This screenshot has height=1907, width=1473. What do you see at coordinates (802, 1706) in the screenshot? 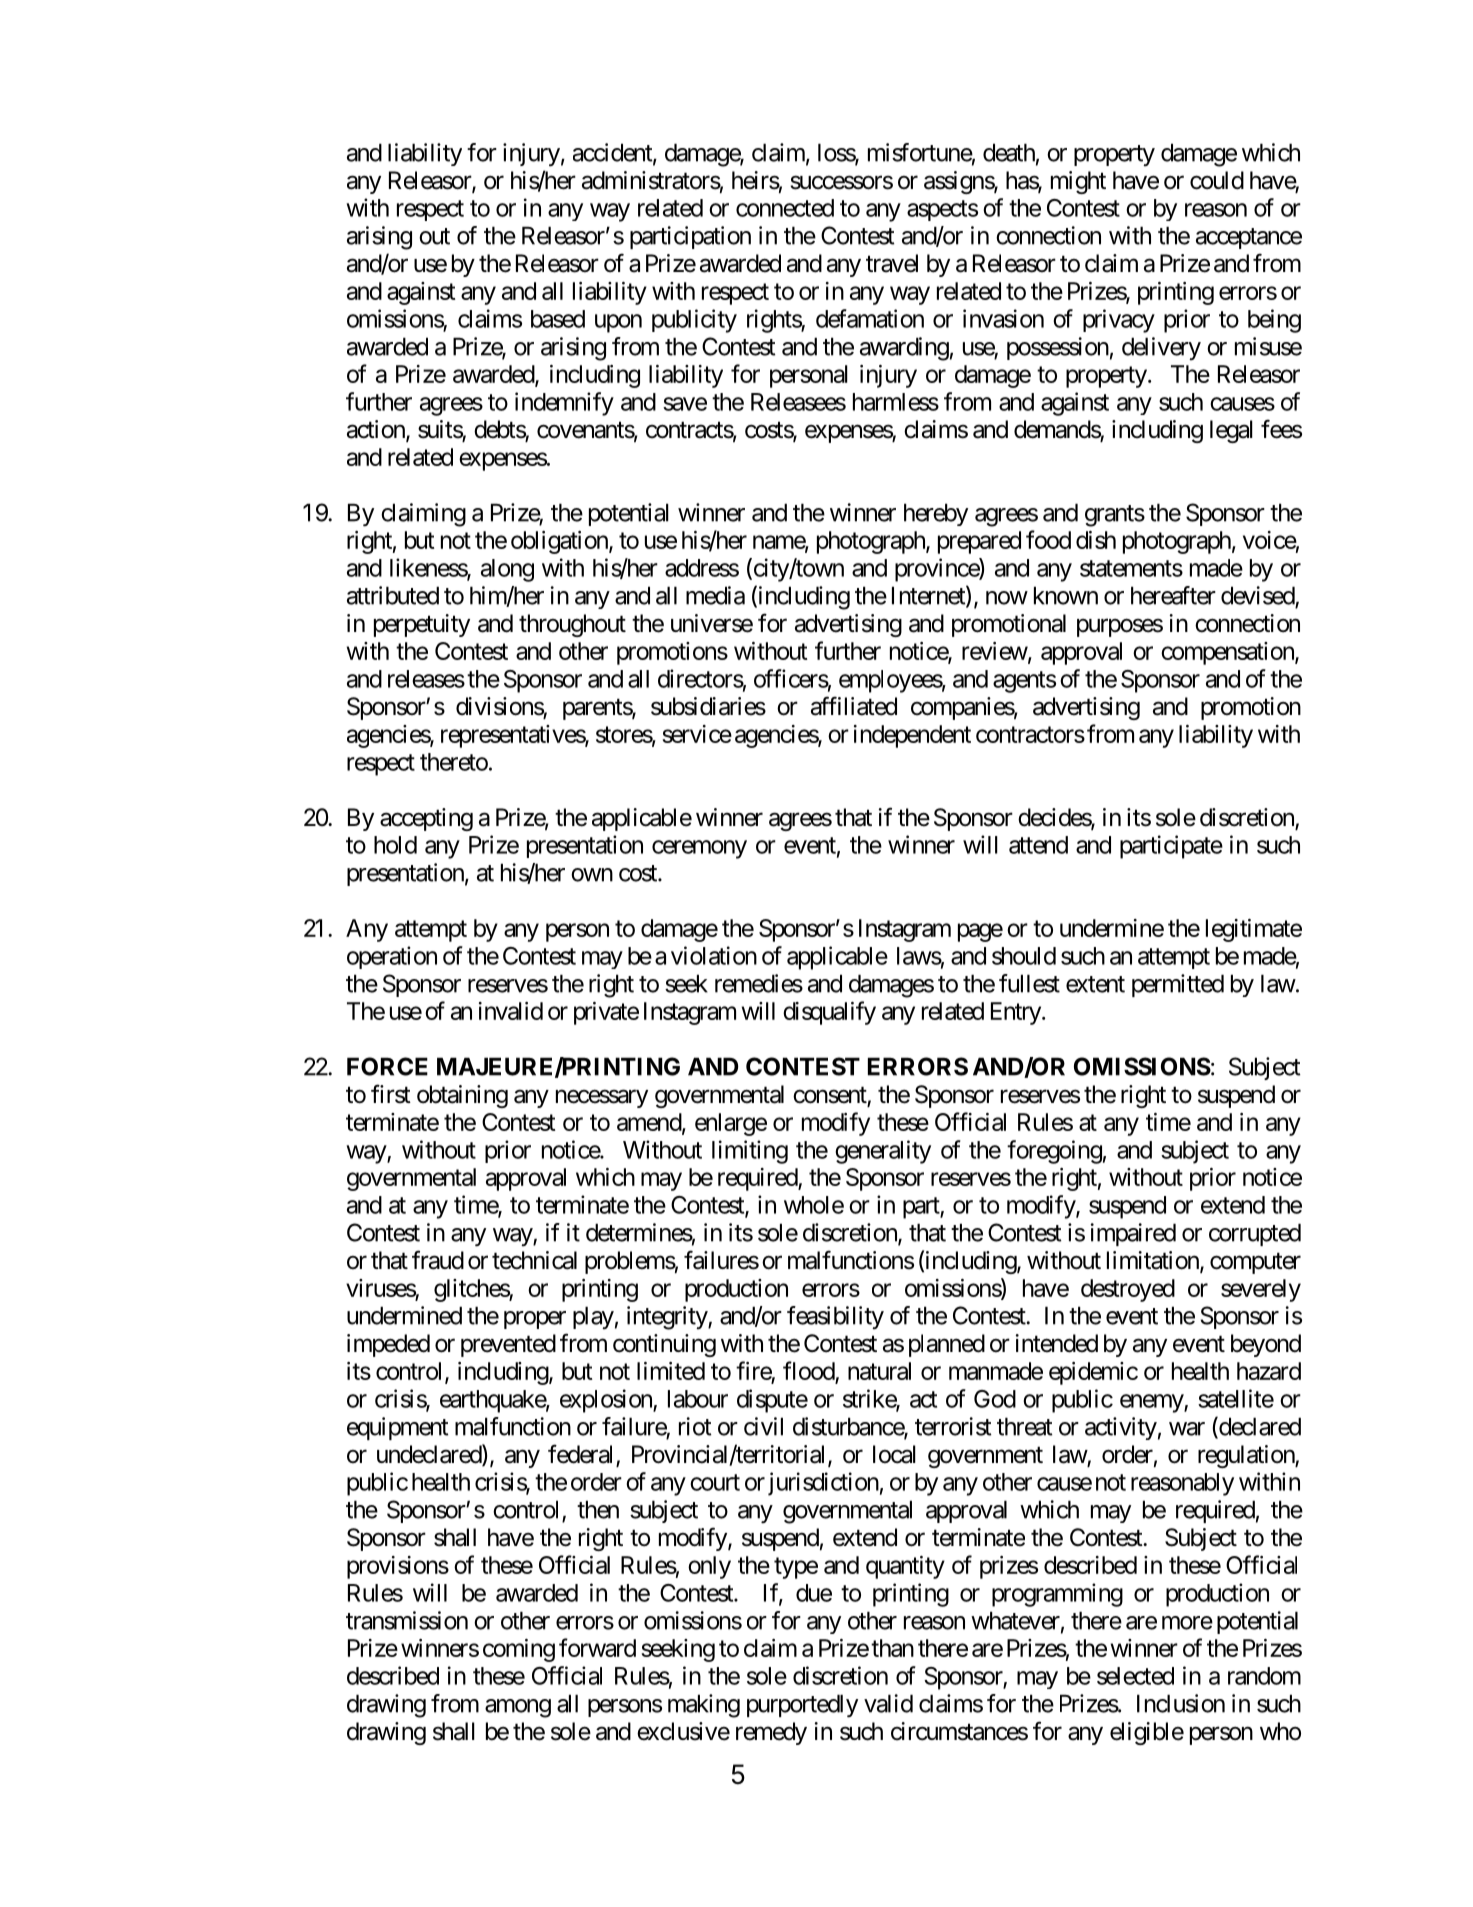
I see `purportedly` at bounding box center [802, 1706].
